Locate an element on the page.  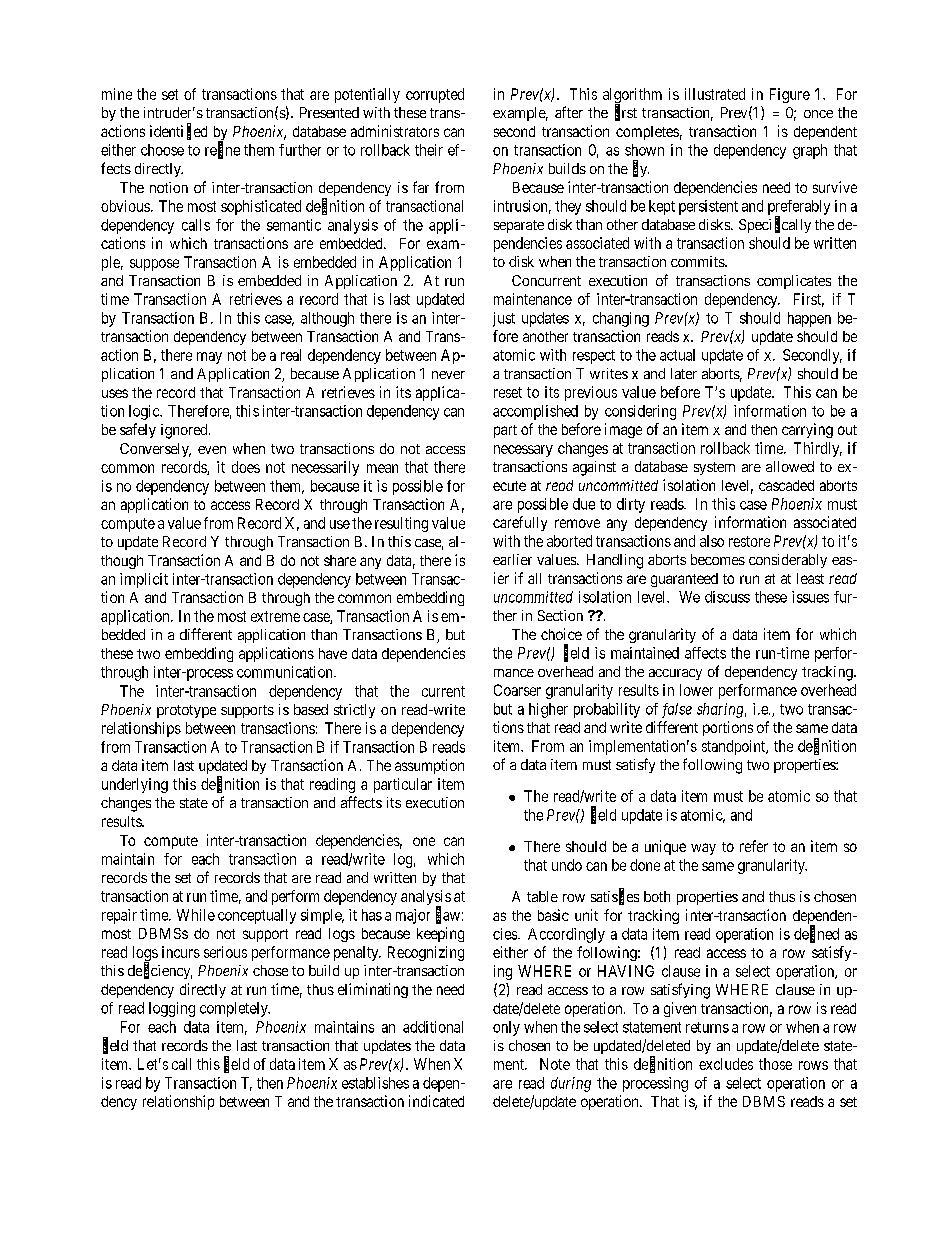
corrupted is located at coordinates (435, 95).
